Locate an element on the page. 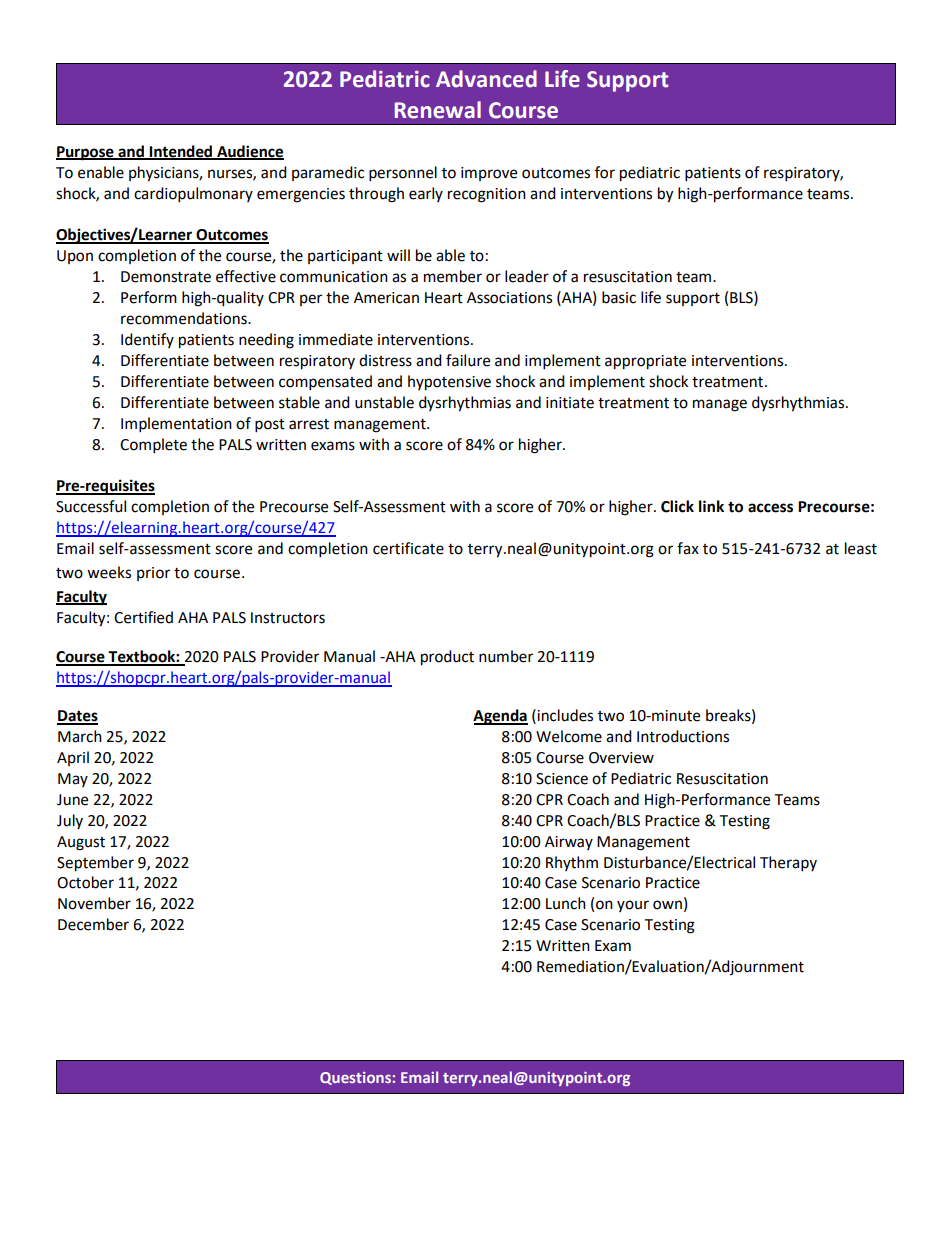 This document has height=1233, width=952. Complete is located at coordinates (153, 446).
